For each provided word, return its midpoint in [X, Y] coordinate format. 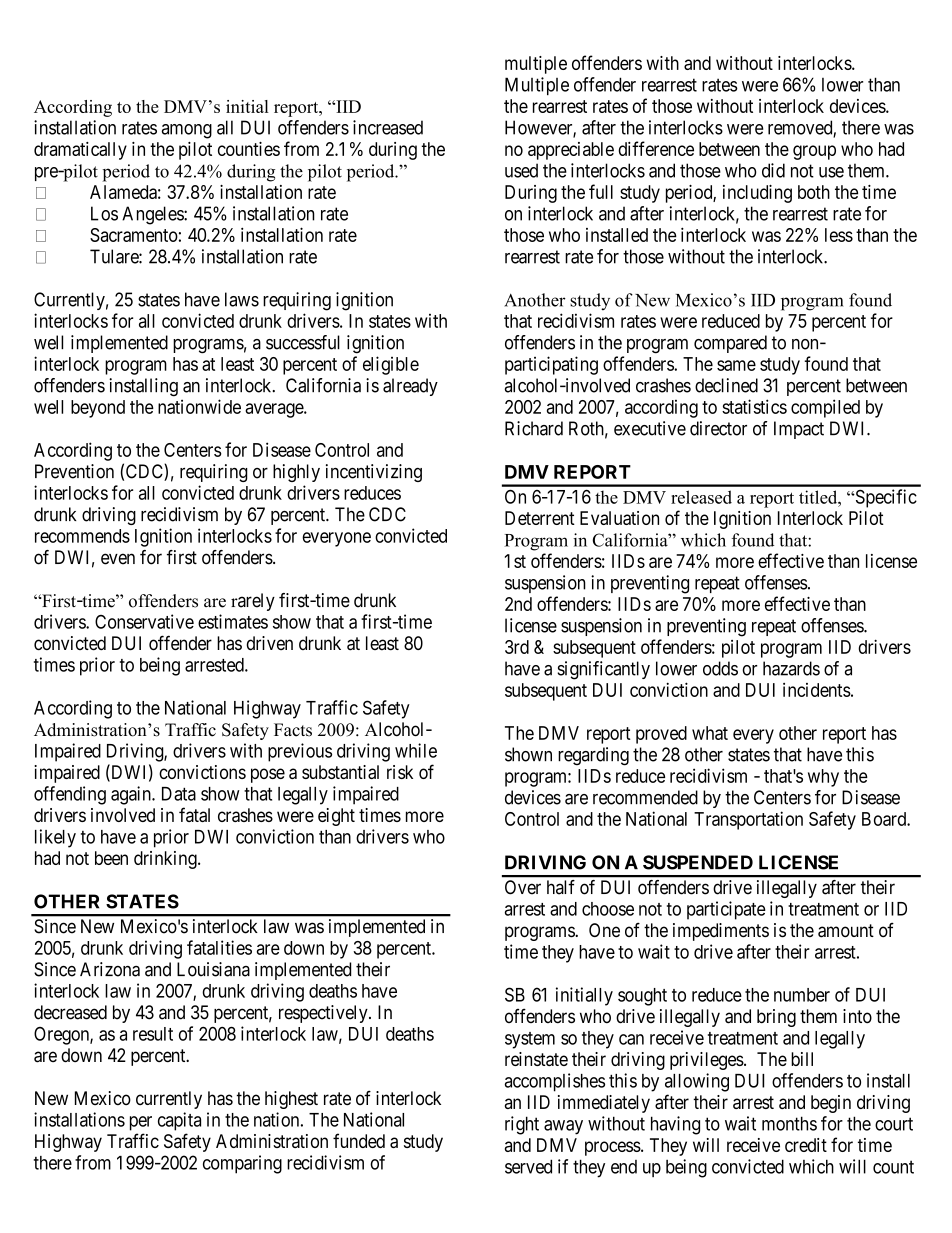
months [789, 1123]
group [814, 152]
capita [179, 1121]
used [521, 170]
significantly [603, 670]
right [522, 1125]
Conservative [144, 621]
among [187, 131]
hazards [791, 668]
